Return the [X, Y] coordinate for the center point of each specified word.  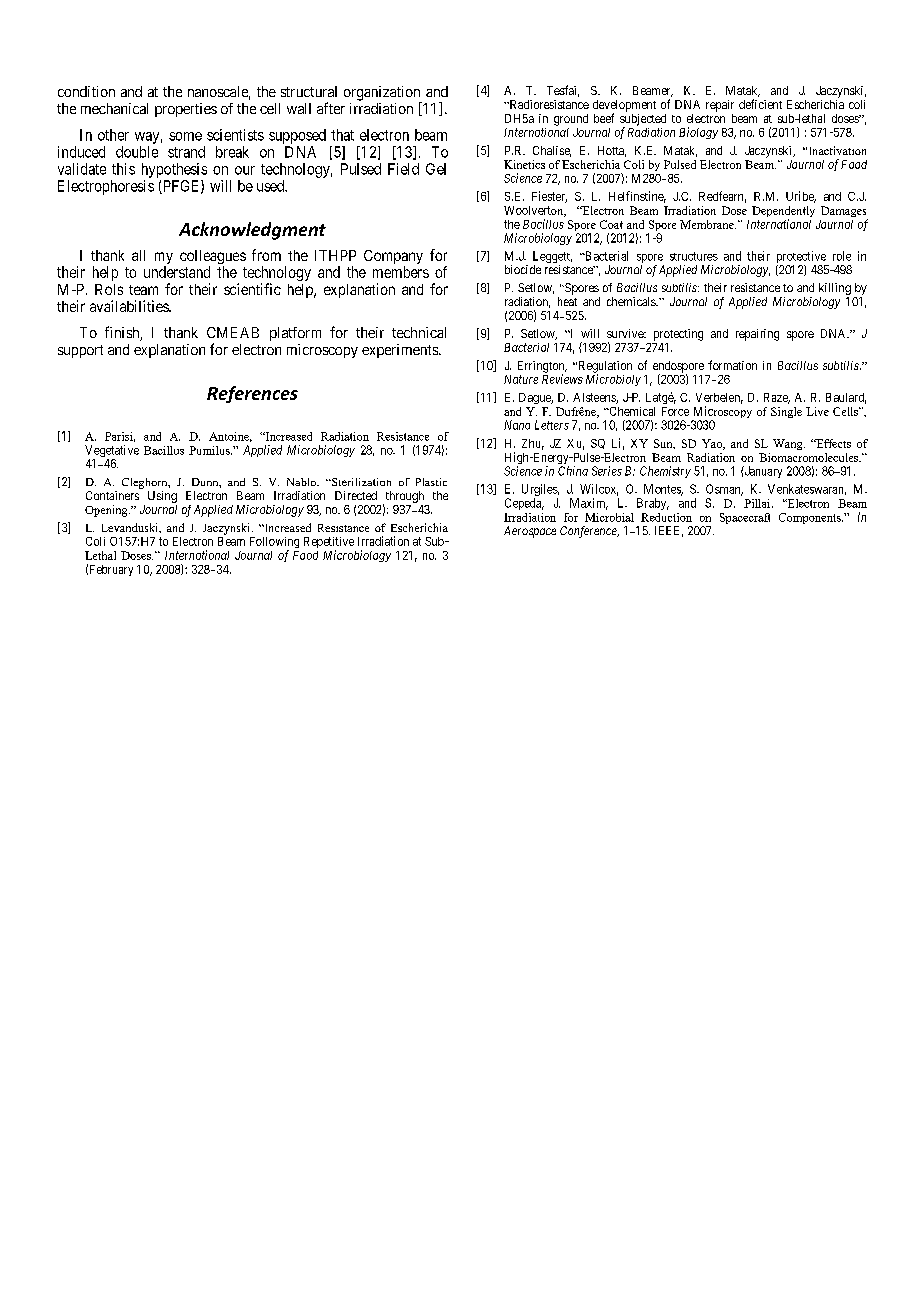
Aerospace [530, 532]
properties [186, 110]
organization [383, 94]
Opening [107, 511]
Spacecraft [745, 518]
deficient [760, 104]
